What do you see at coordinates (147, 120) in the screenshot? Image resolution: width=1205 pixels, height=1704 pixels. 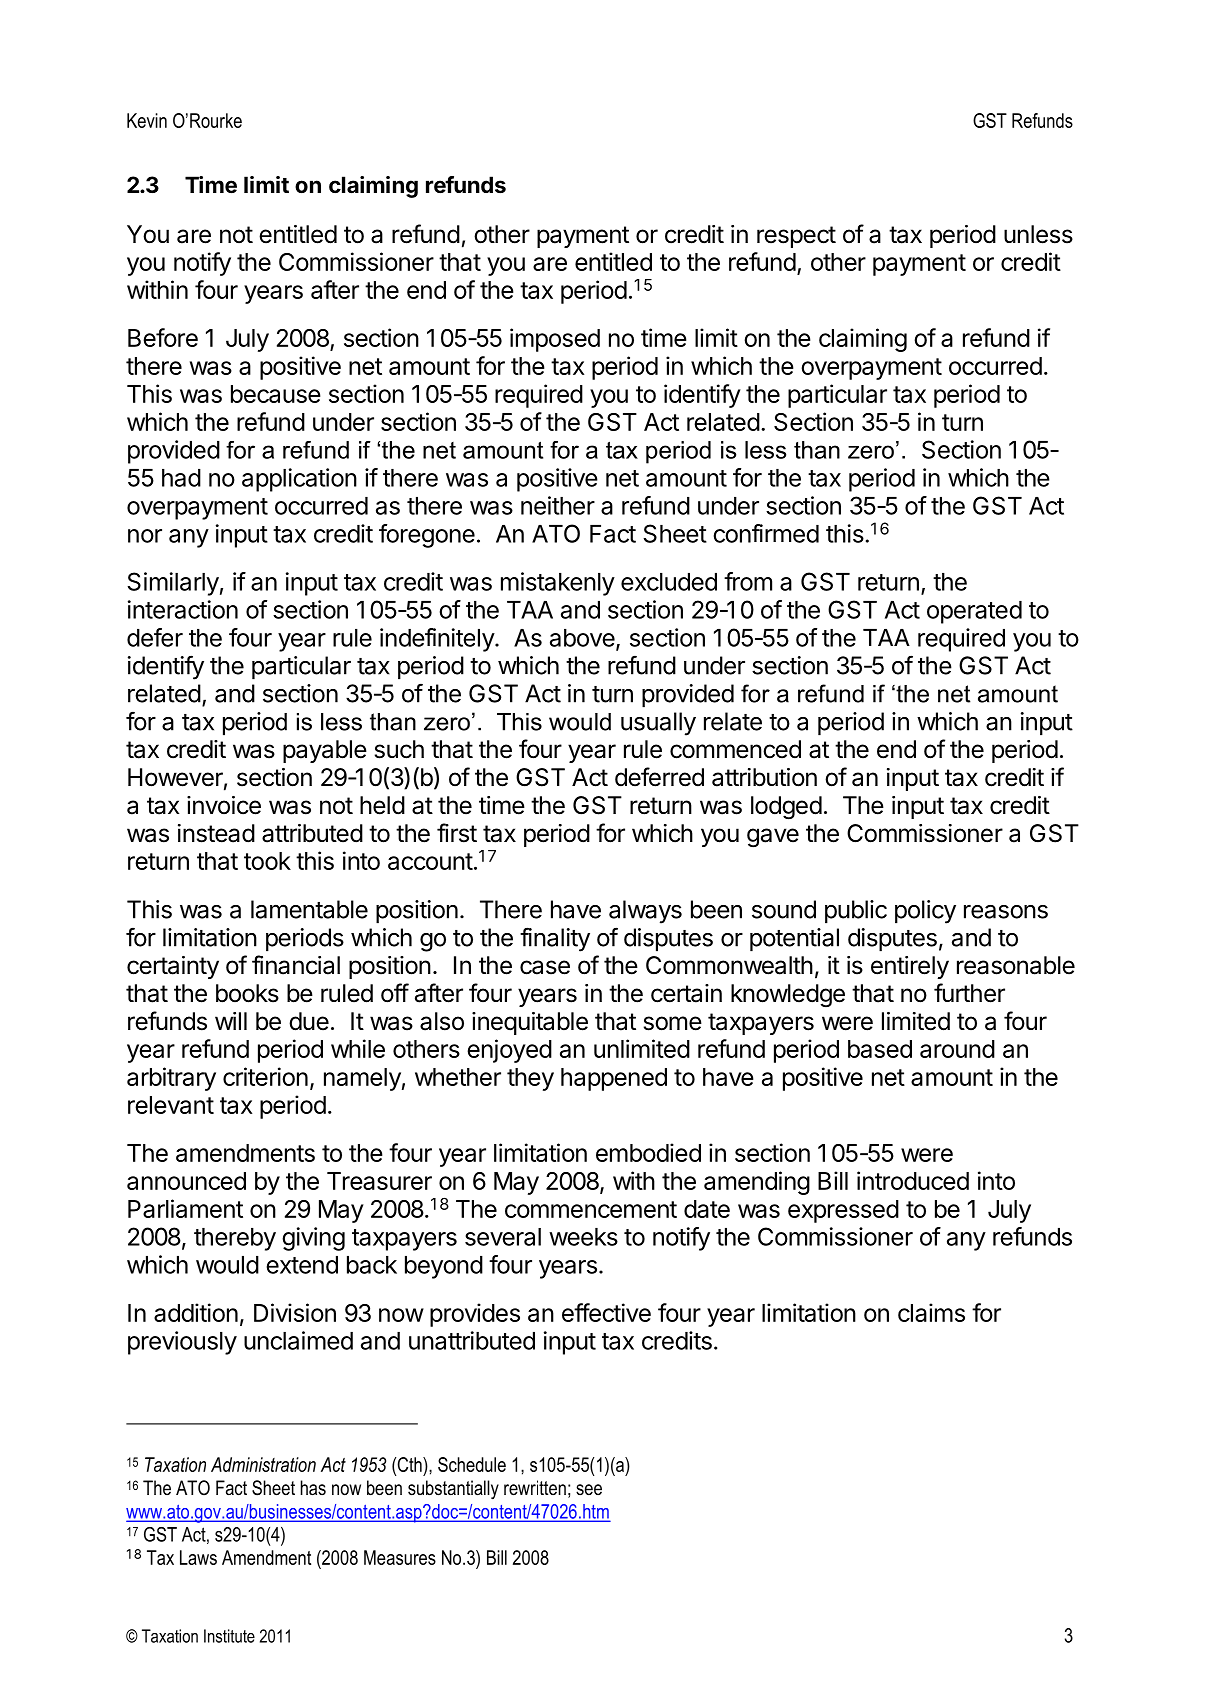 I see `Kevin` at bounding box center [147, 120].
